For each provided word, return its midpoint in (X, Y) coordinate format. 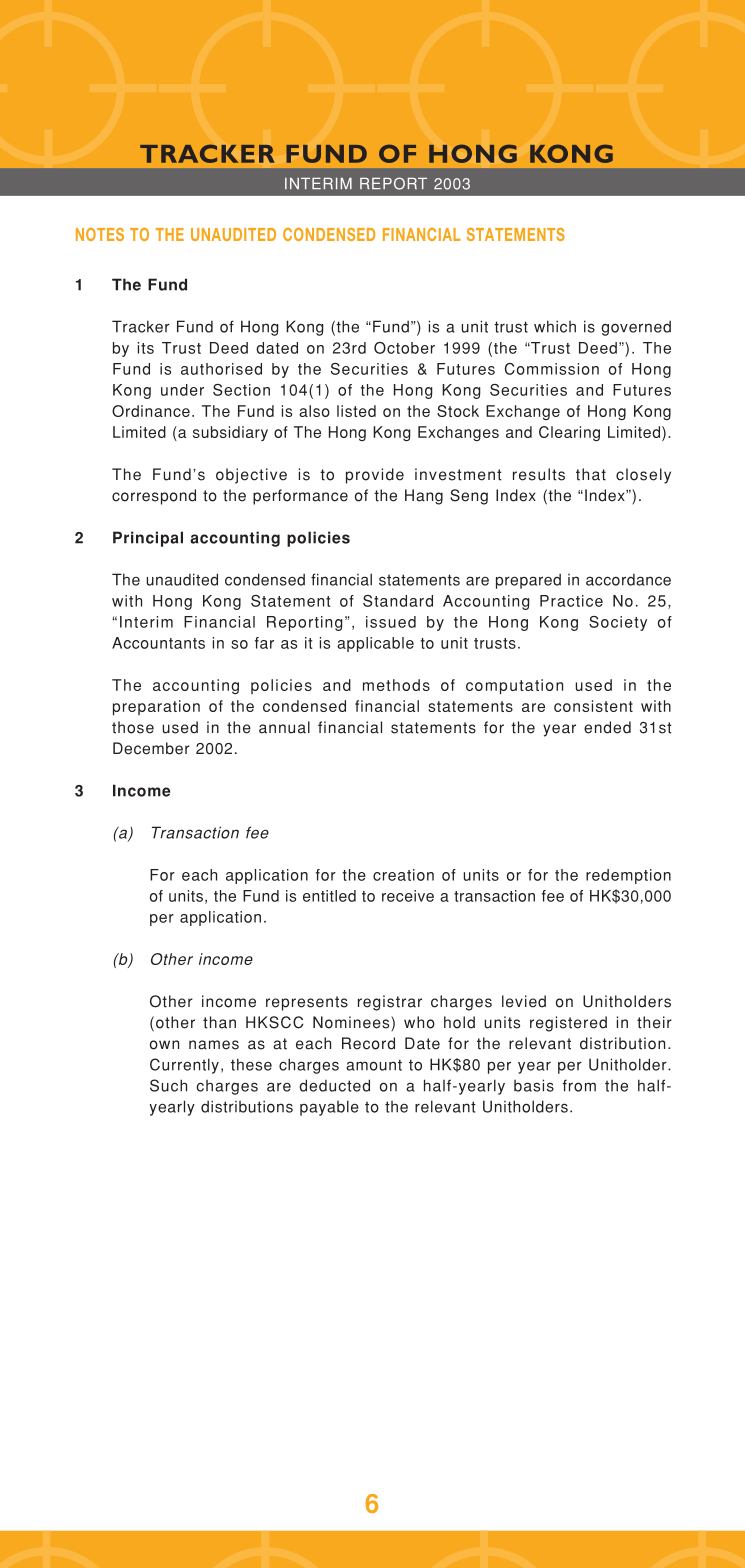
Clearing (569, 433)
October (404, 348)
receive (408, 896)
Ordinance (151, 411)
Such (168, 1085)
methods (396, 685)
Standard (398, 601)
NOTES (100, 234)
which (555, 326)
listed (356, 411)
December (151, 748)
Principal (148, 539)
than (219, 1022)
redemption (628, 876)
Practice (571, 601)
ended (607, 727)
